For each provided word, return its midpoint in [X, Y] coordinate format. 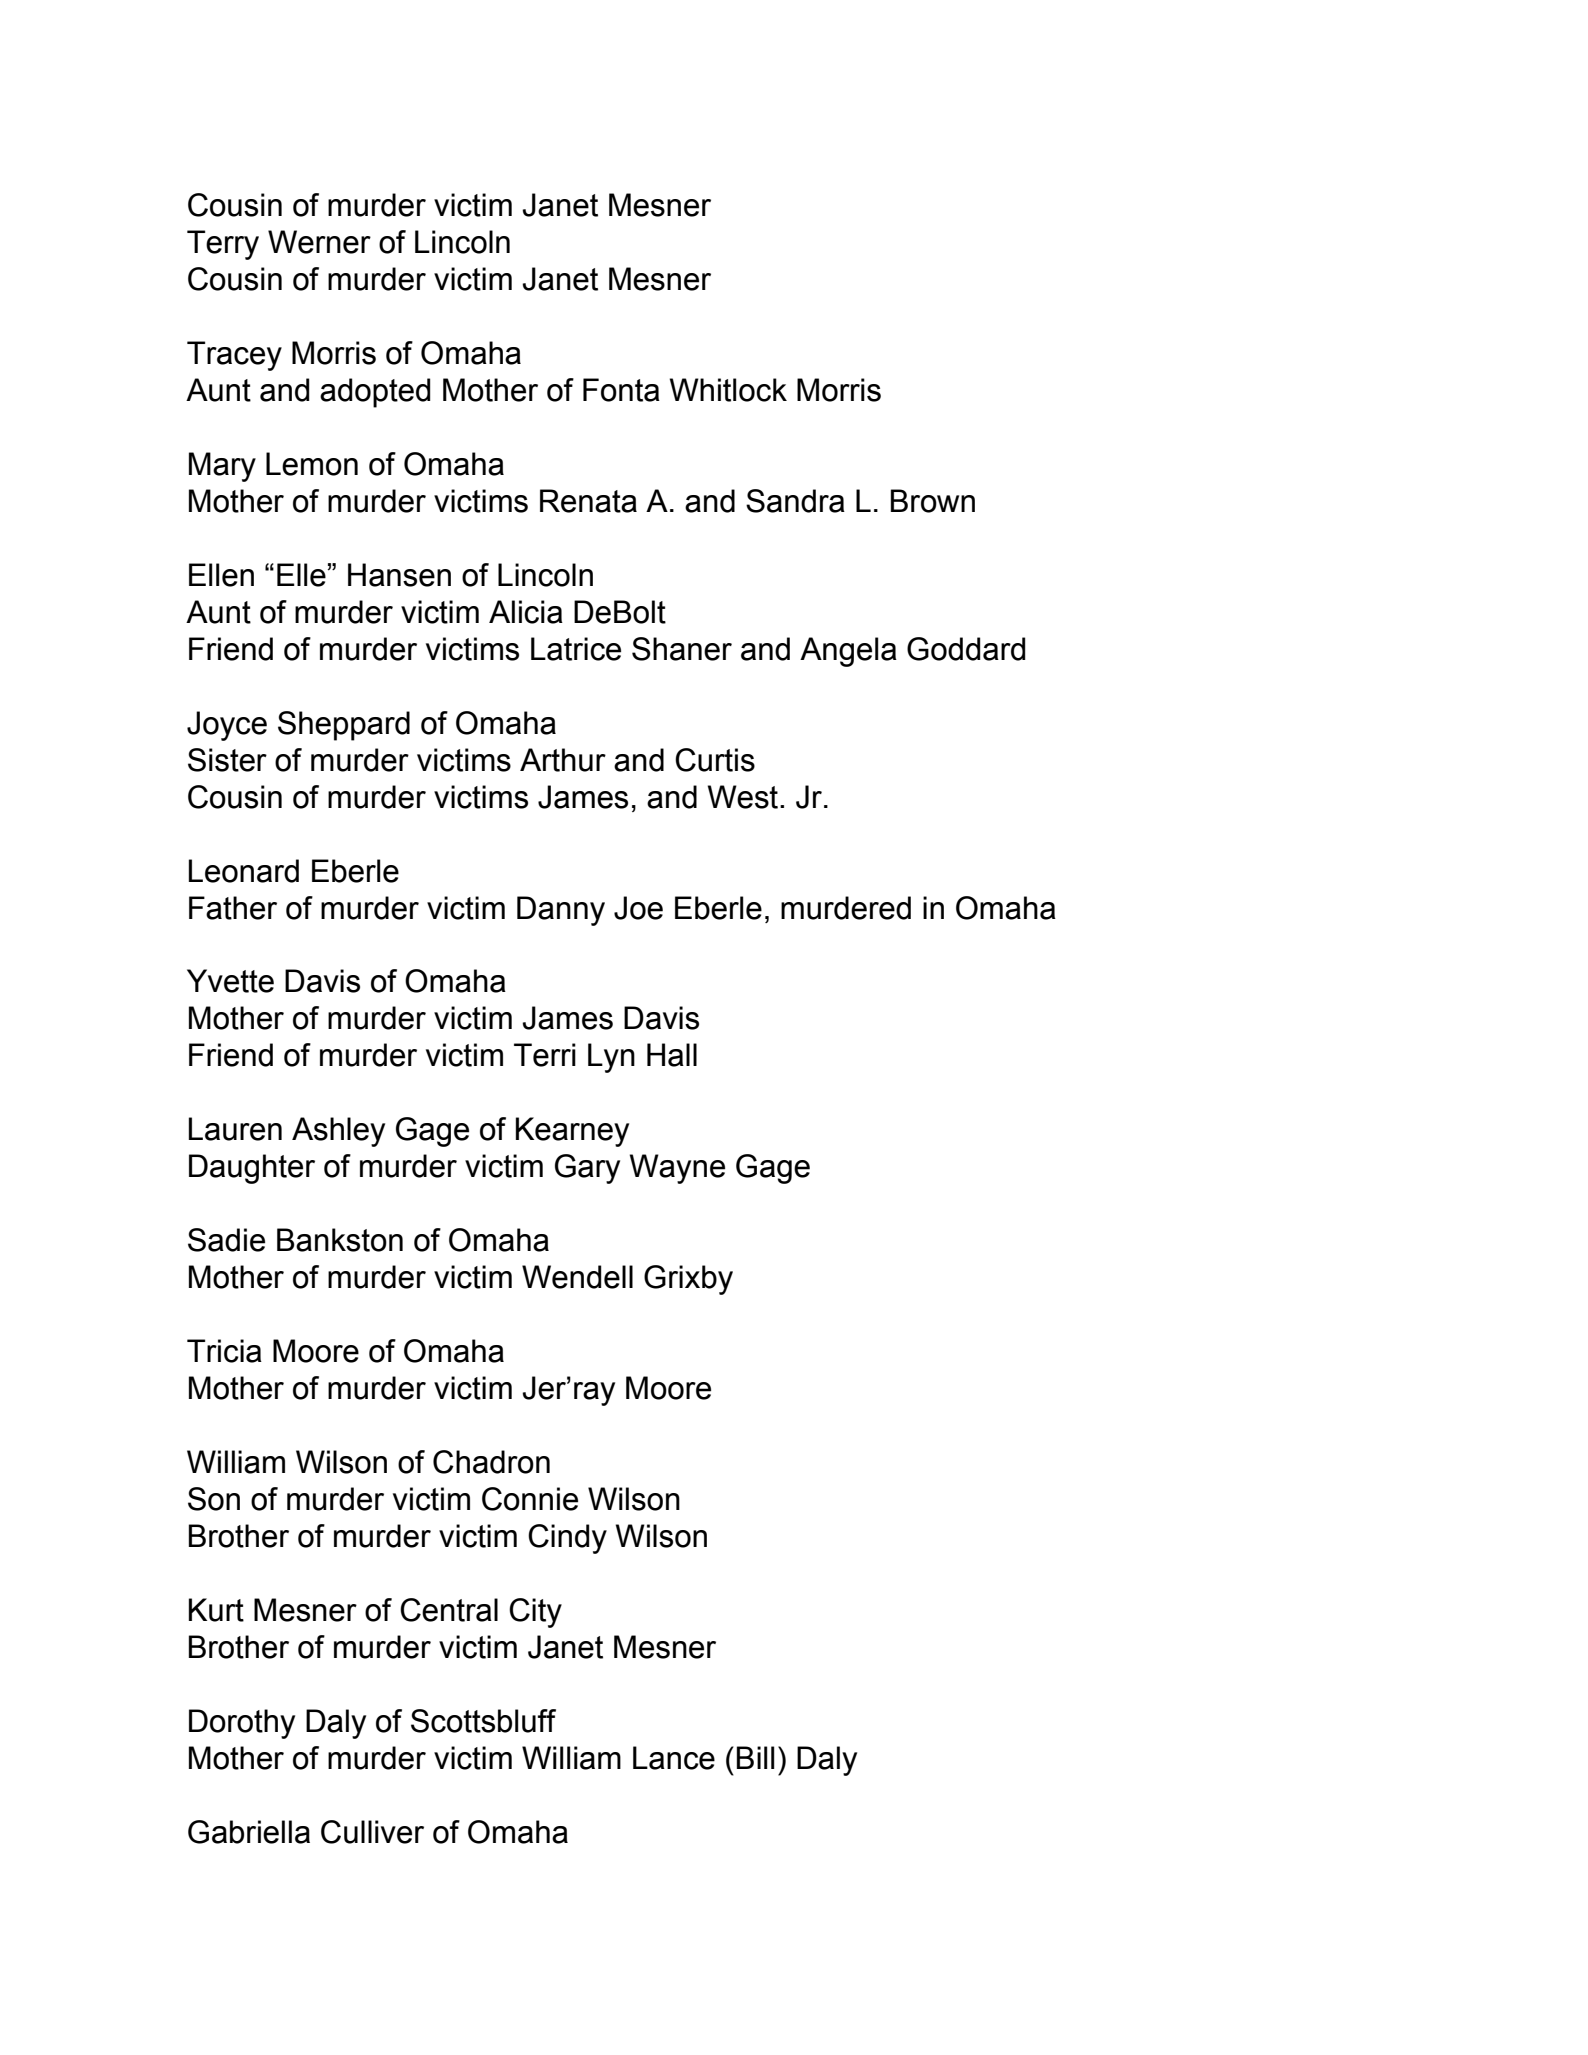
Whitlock [728, 390]
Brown [933, 501]
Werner [319, 242]
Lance [674, 1758]
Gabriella [249, 1832]
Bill [756, 1757]
